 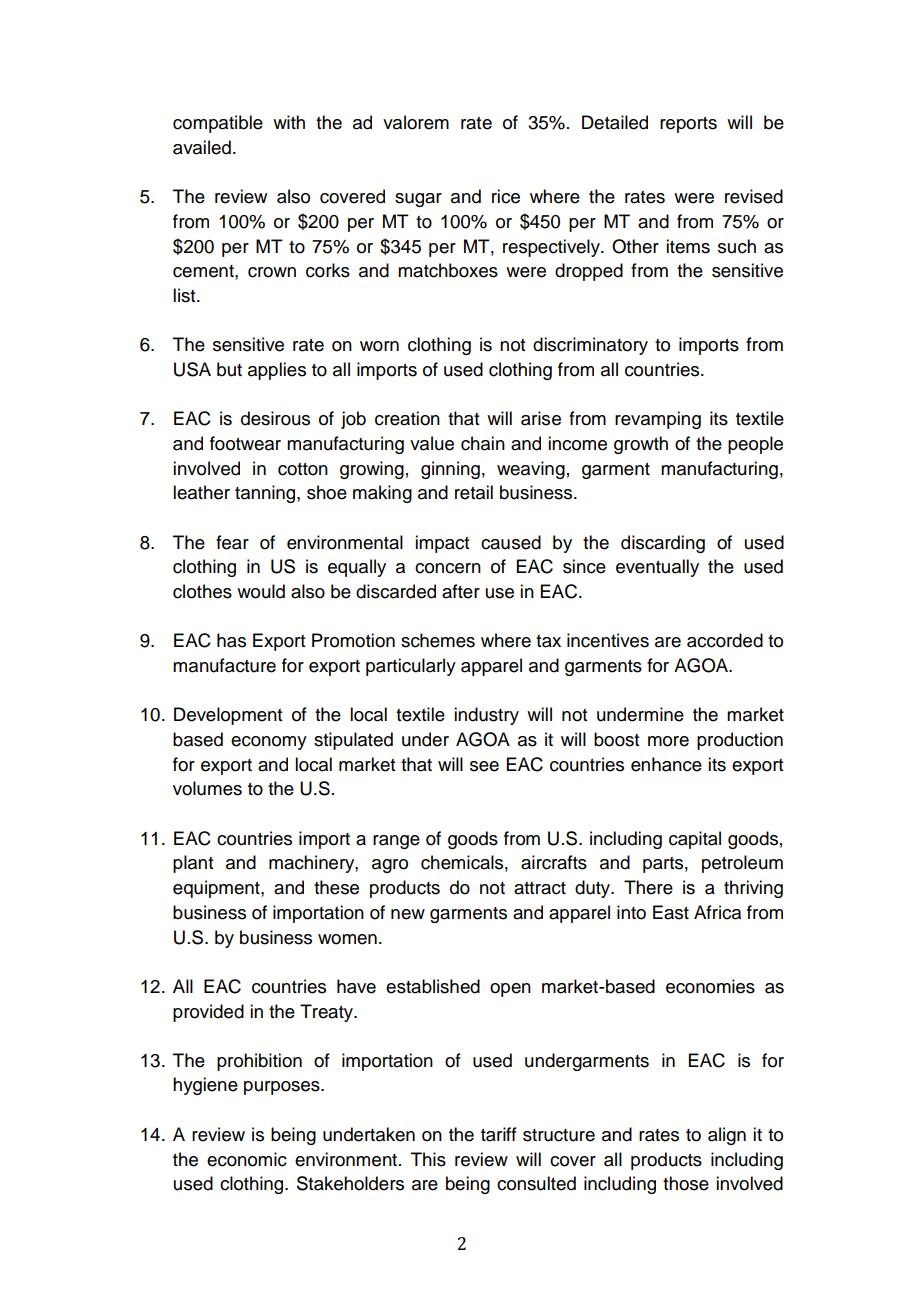 I want to click on economic, so click(x=247, y=1159).
